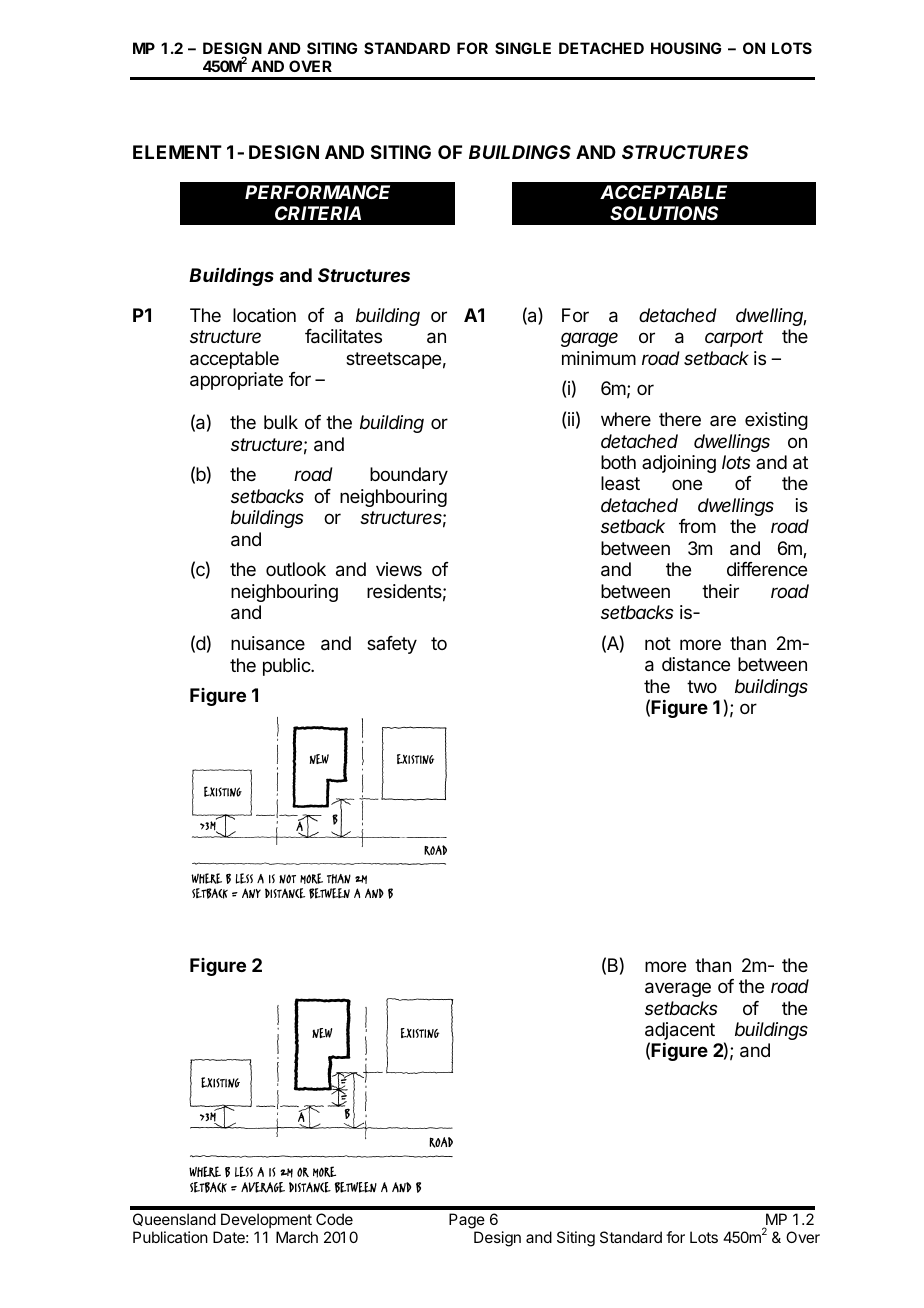 The width and height of the screenshot is (924, 1308). What do you see at coordinates (281, 422) in the screenshot?
I see `bulk` at bounding box center [281, 422].
